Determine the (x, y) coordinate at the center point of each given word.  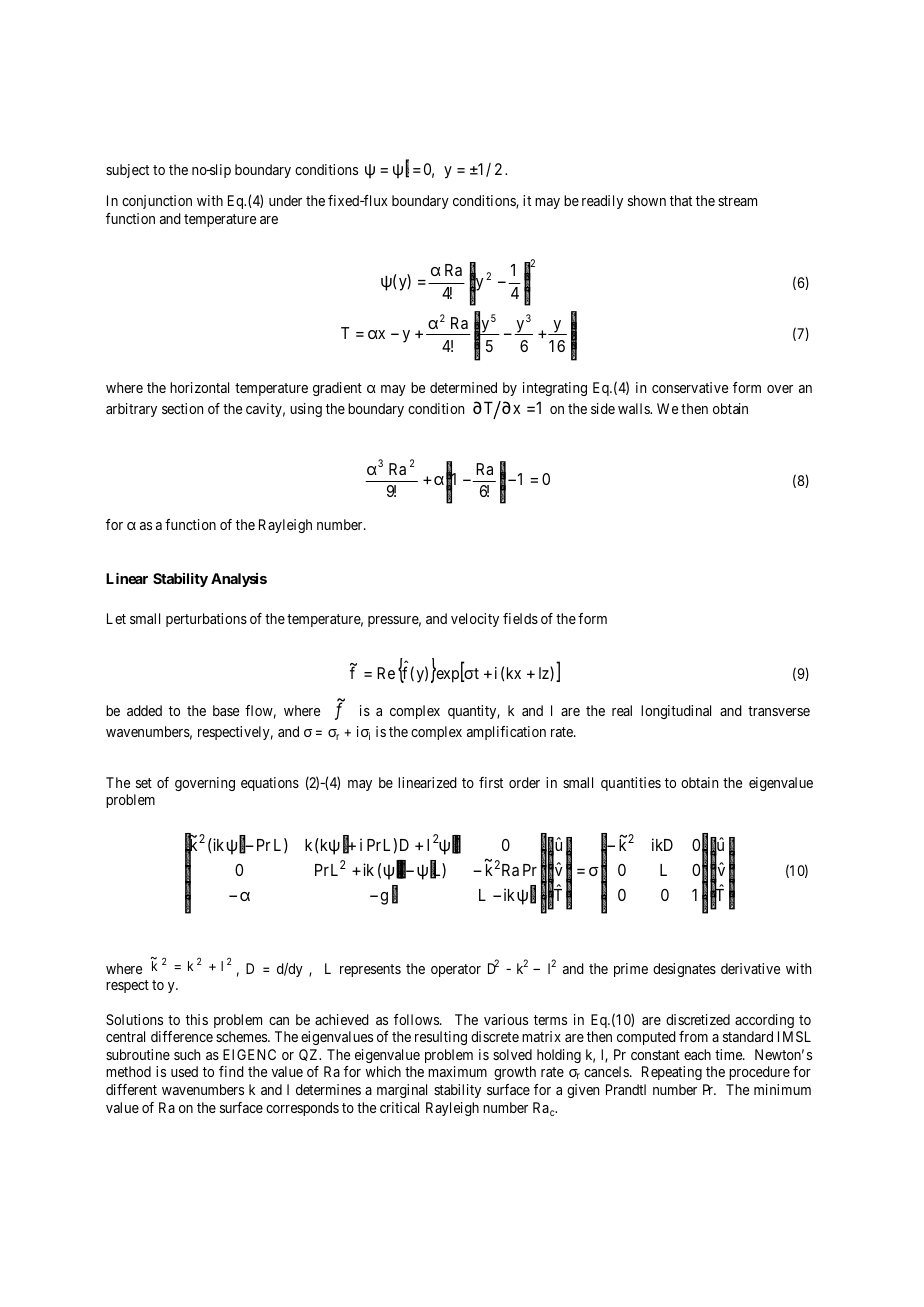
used (184, 1071)
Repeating (672, 1073)
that (681, 200)
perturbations (206, 620)
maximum (457, 1071)
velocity (475, 620)
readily (602, 202)
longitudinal (676, 712)
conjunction (157, 202)
